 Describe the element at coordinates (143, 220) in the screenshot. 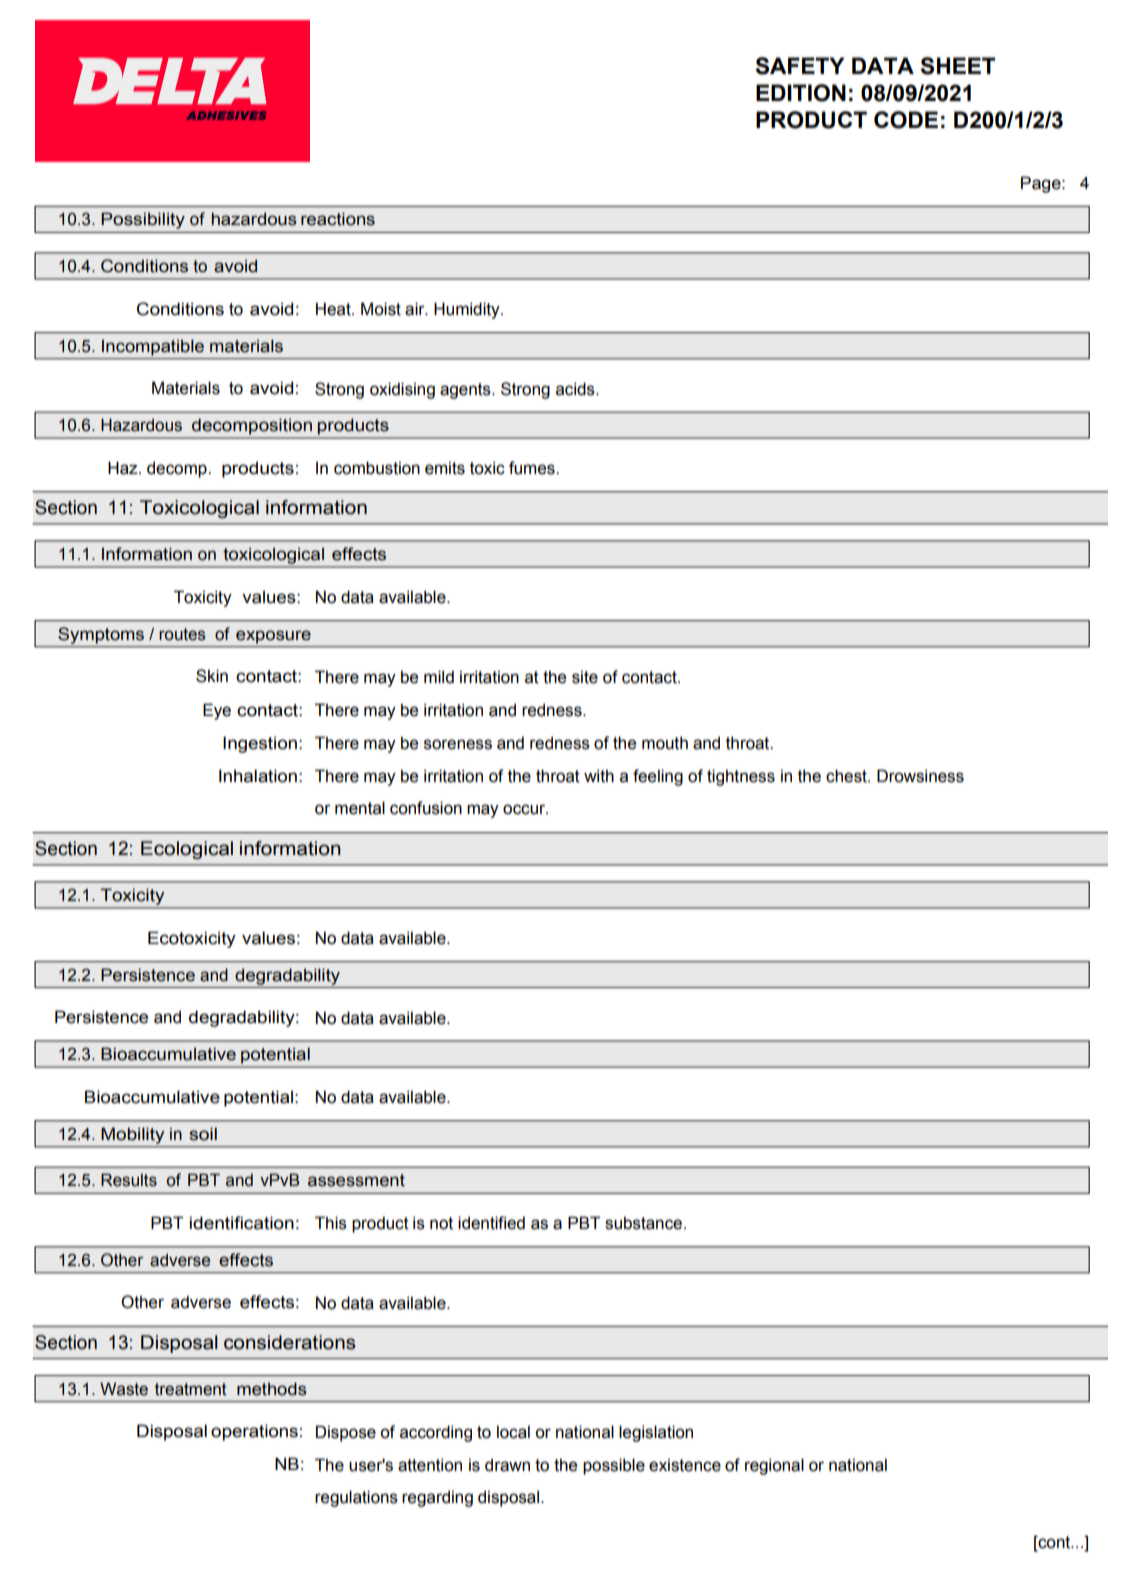

I see `Possibility` at that location.
